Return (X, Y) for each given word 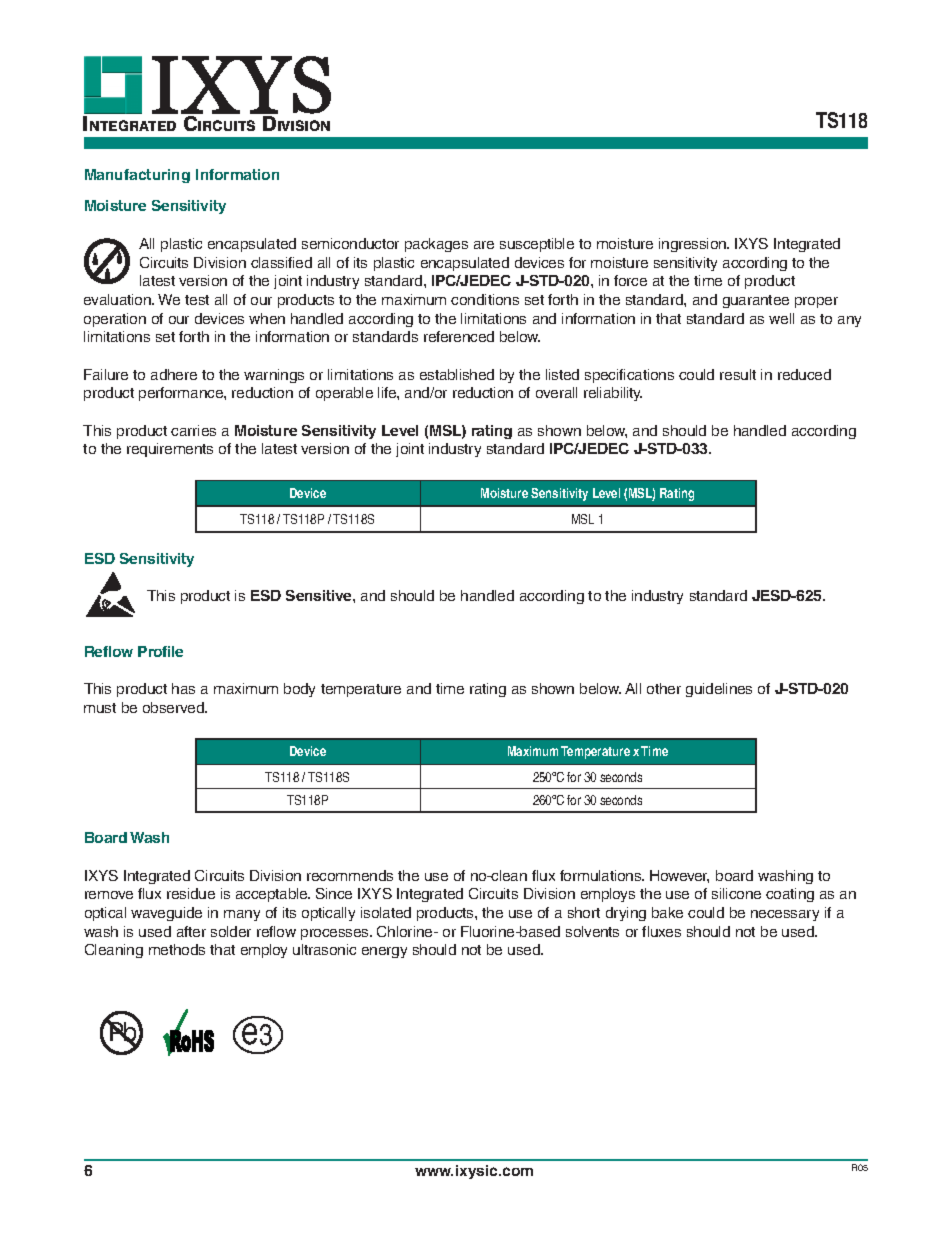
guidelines (719, 690)
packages (436, 245)
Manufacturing (137, 176)
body (299, 690)
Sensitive (320, 595)
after (191, 931)
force (630, 280)
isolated (386, 912)
